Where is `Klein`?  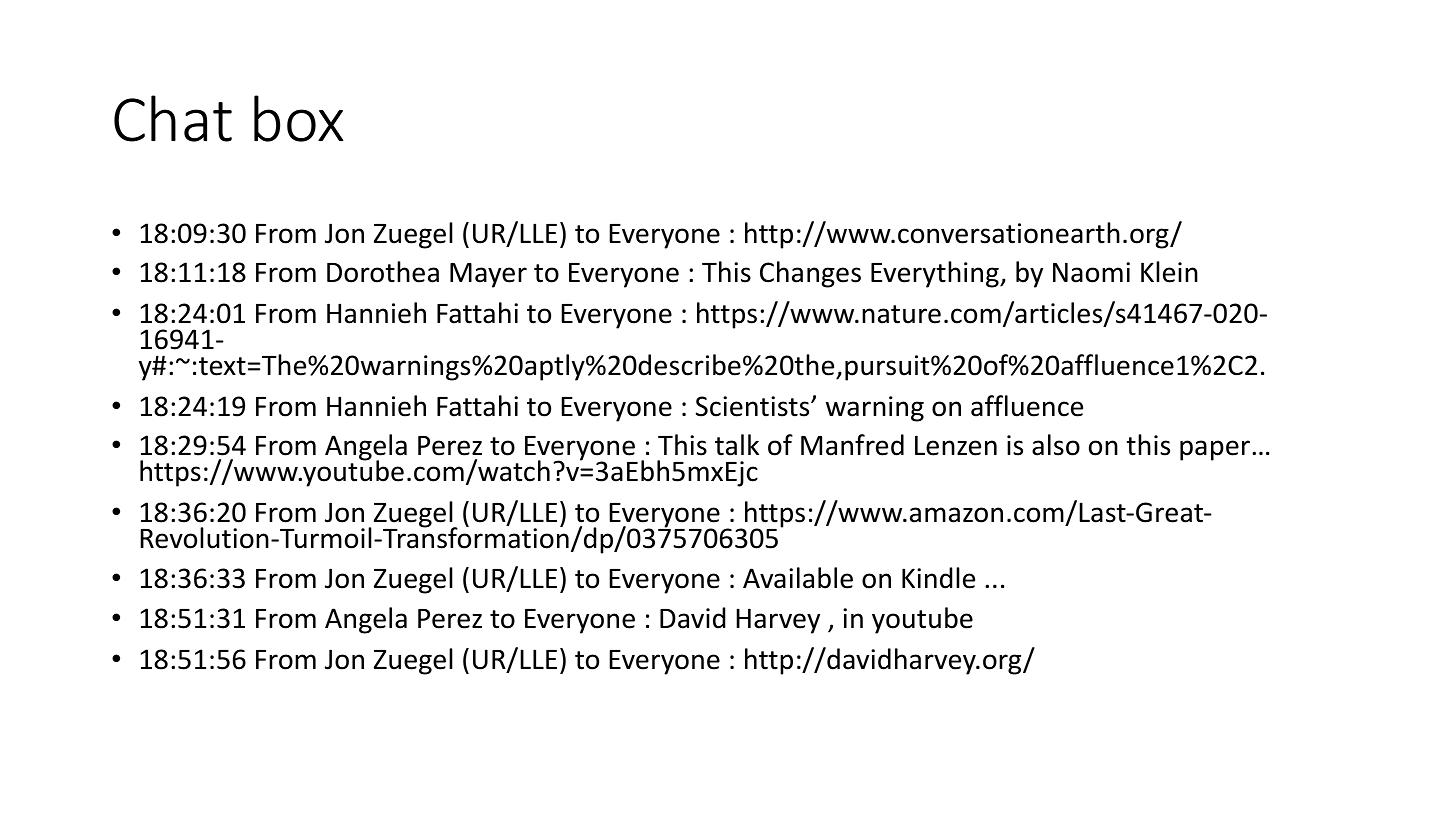
Klein is located at coordinates (1169, 272).
